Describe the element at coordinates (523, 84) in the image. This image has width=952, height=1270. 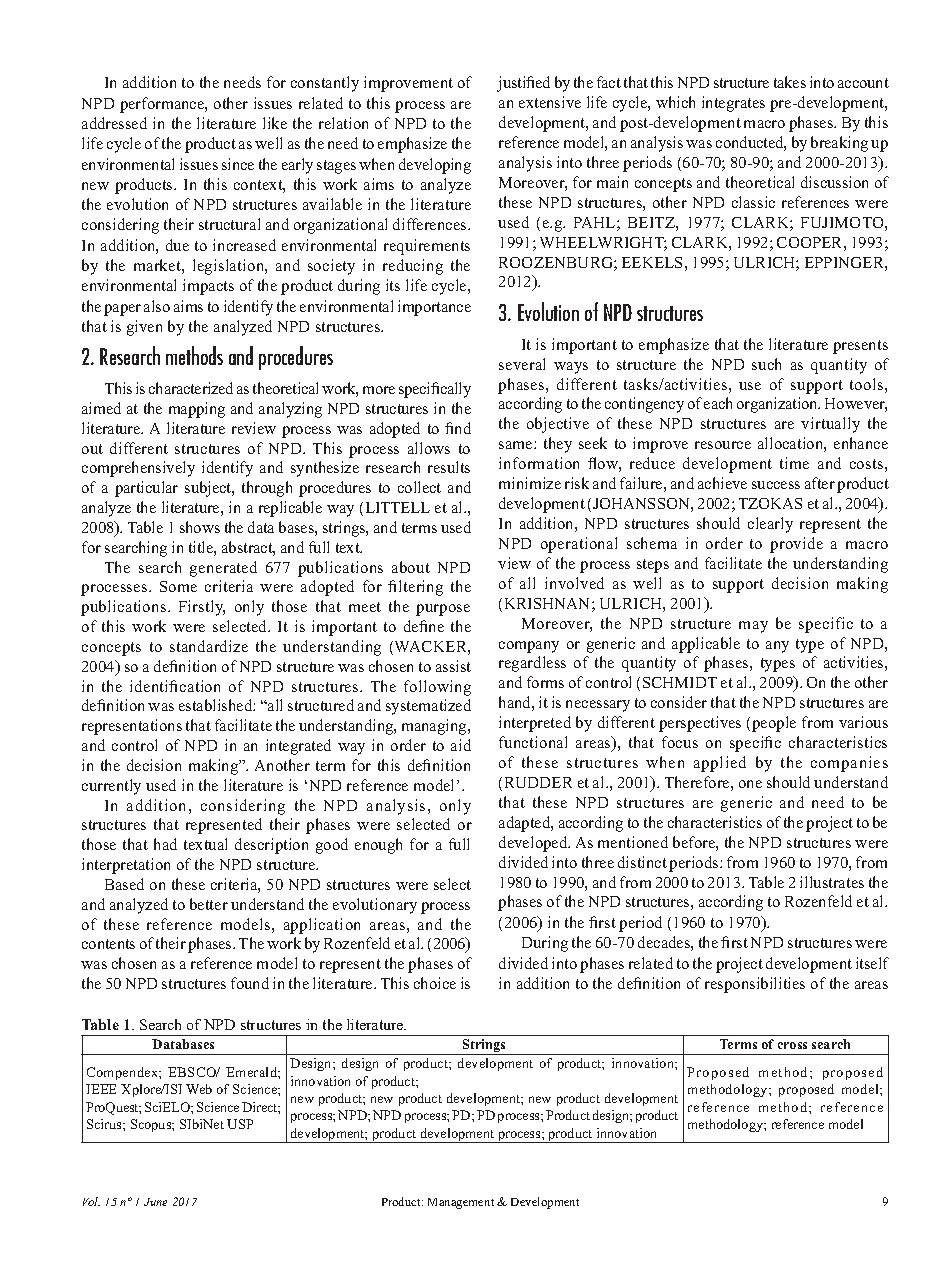
I see `justified` at that location.
